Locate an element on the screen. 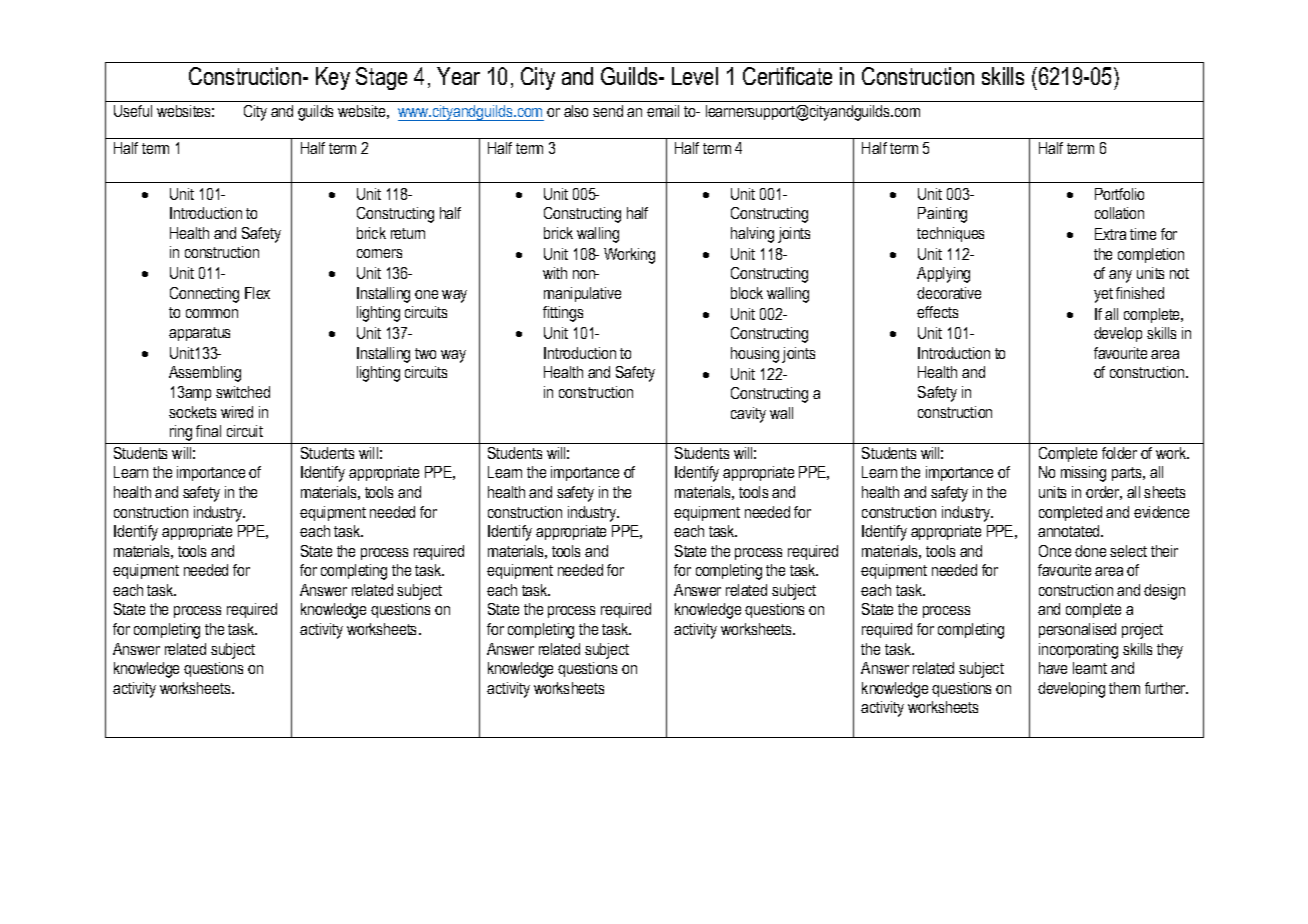  ring is located at coordinates (181, 434).
